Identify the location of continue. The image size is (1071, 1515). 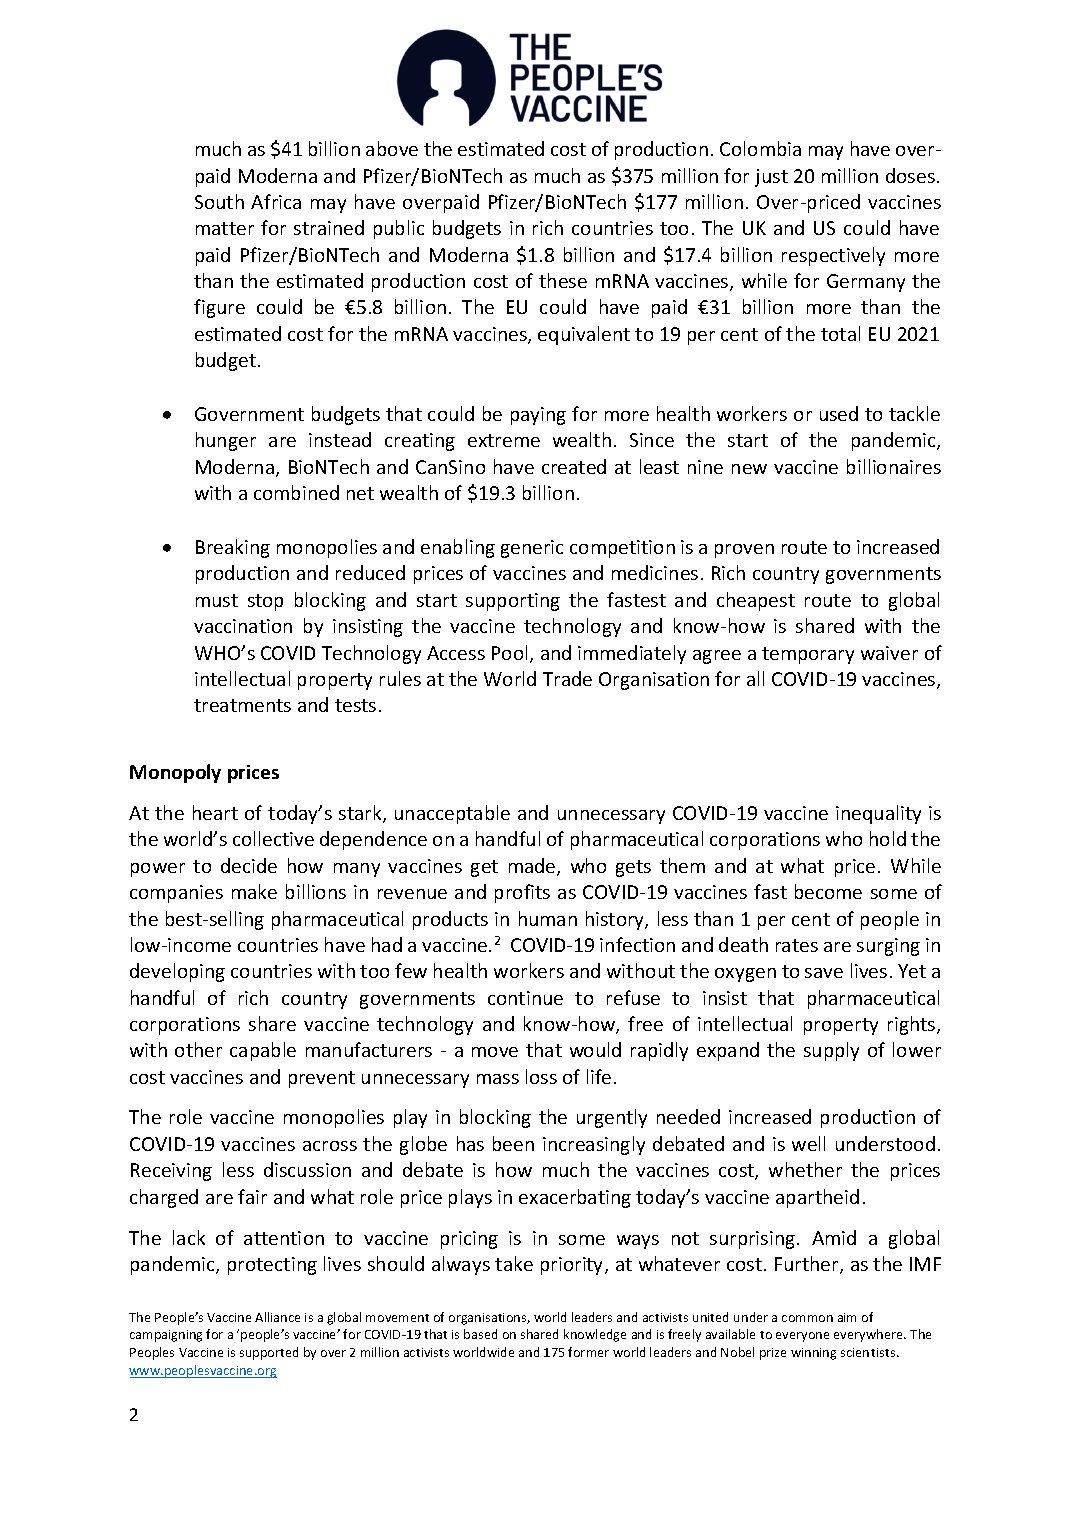
(525, 998).
